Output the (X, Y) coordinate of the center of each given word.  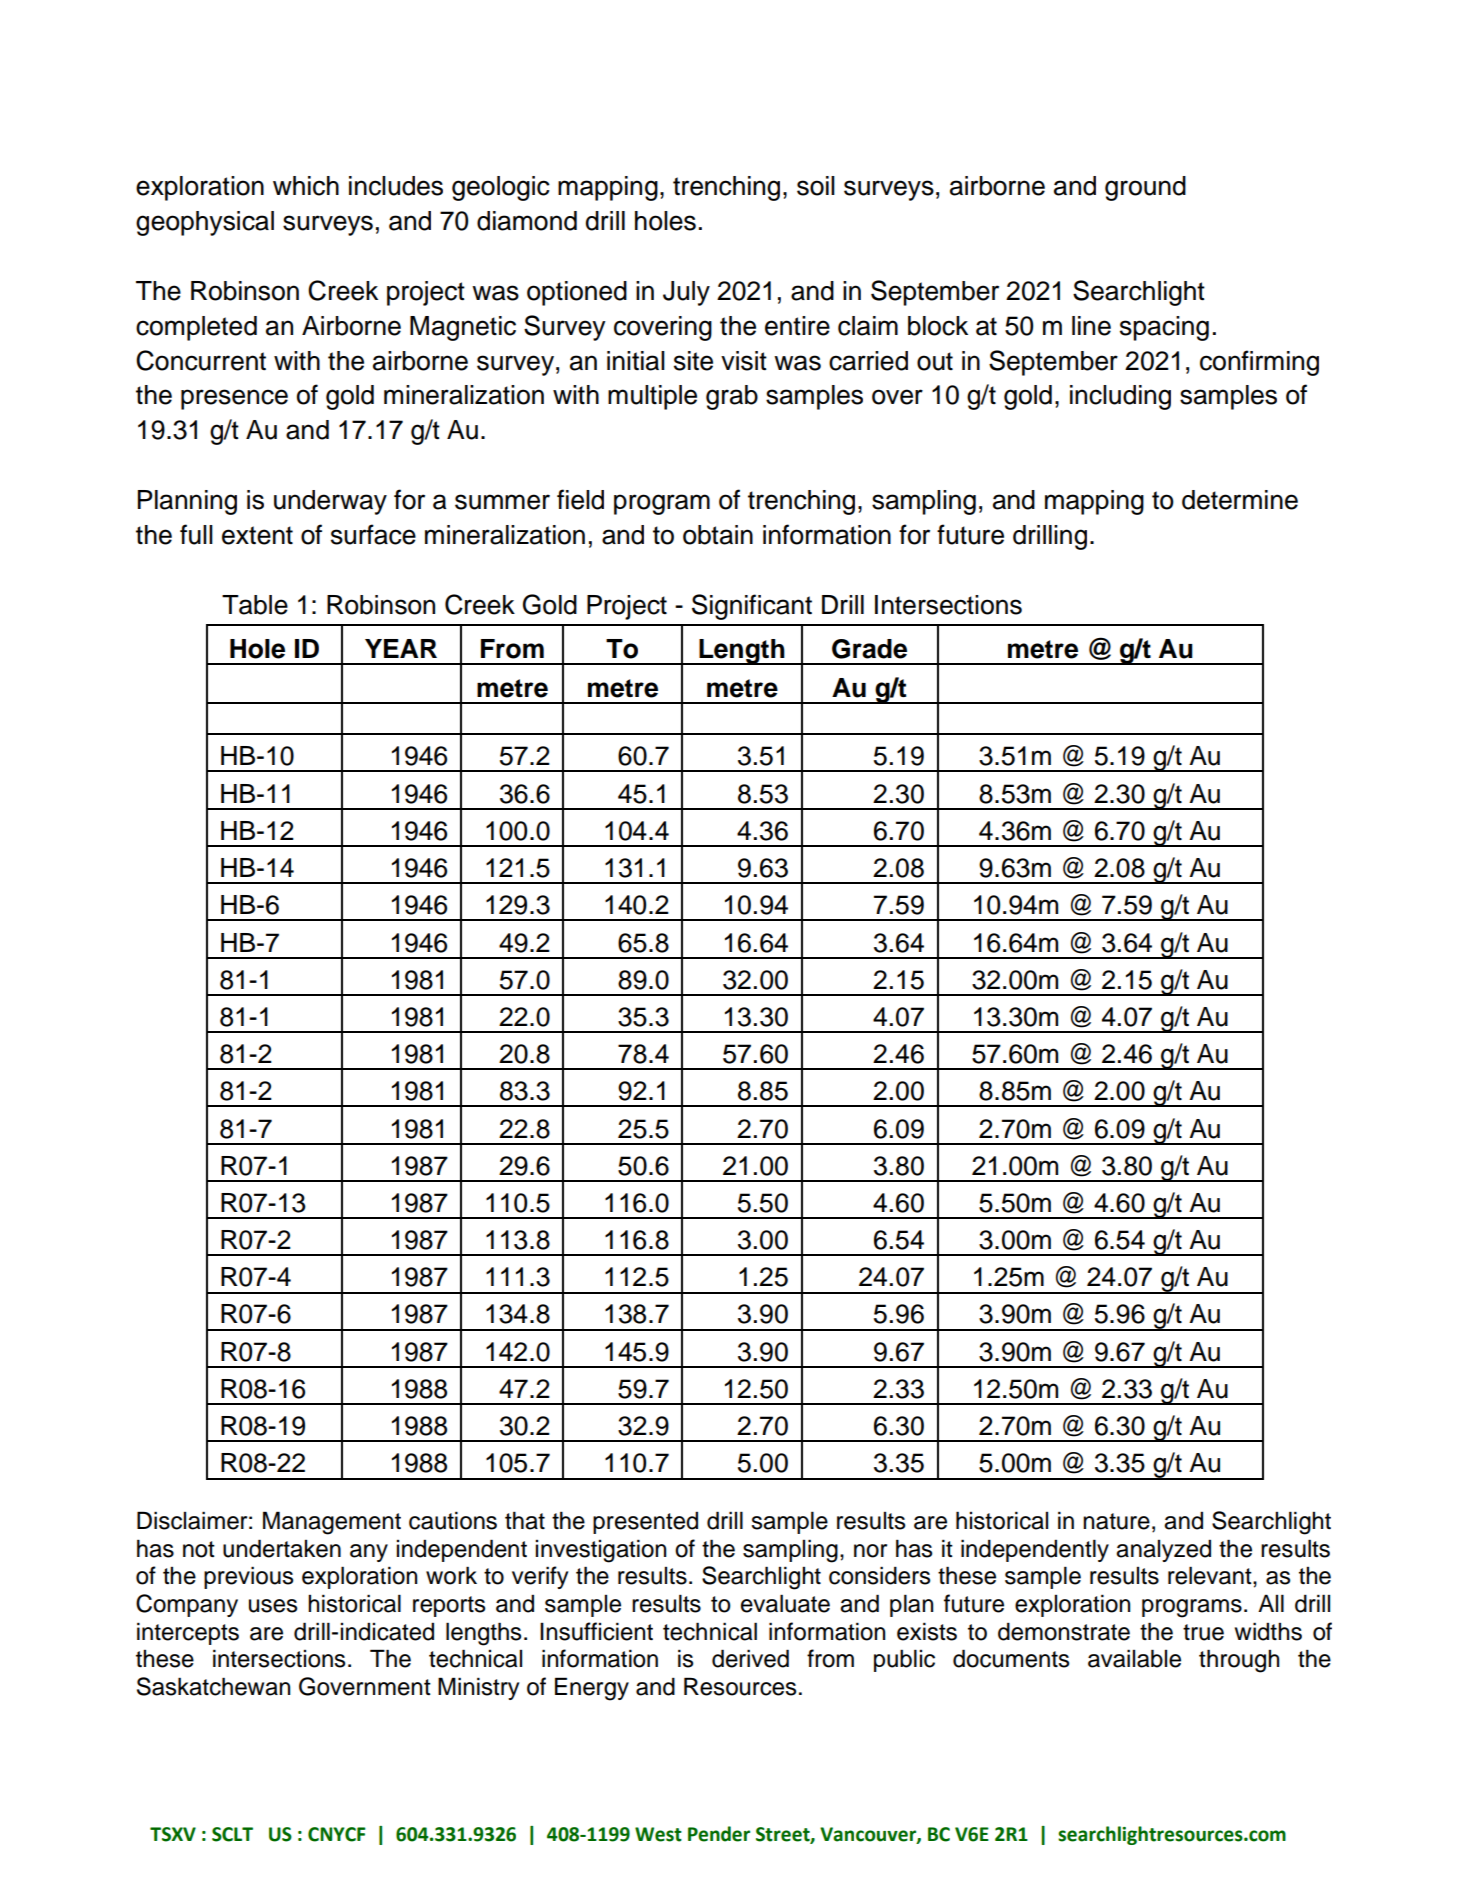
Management (332, 1523)
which (306, 186)
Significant (752, 607)
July (686, 293)
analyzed (1163, 1551)
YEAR (401, 648)
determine (1240, 500)
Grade (869, 649)
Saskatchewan (213, 1686)
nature (1116, 1521)
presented (645, 1523)
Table (255, 605)
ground (1145, 188)
